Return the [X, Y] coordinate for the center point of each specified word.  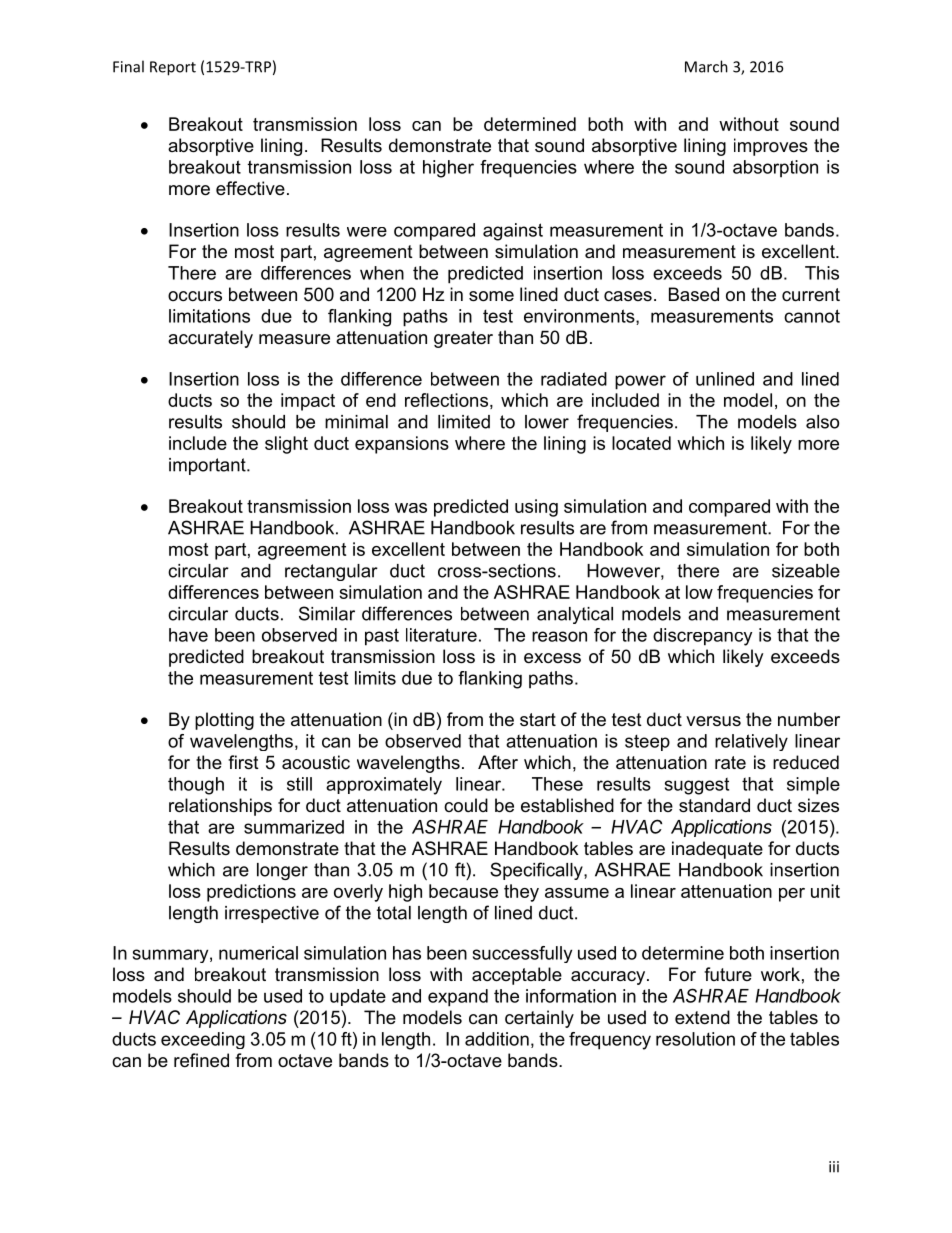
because [463, 891]
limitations [209, 316]
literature [441, 635]
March [706, 66]
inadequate [717, 850]
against [513, 232]
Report [173, 68]
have [188, 635]
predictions [251, 893]
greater [463, 339]
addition [497, 1039]
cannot [812, 316]
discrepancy [702, 637]
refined [201, 1060]
